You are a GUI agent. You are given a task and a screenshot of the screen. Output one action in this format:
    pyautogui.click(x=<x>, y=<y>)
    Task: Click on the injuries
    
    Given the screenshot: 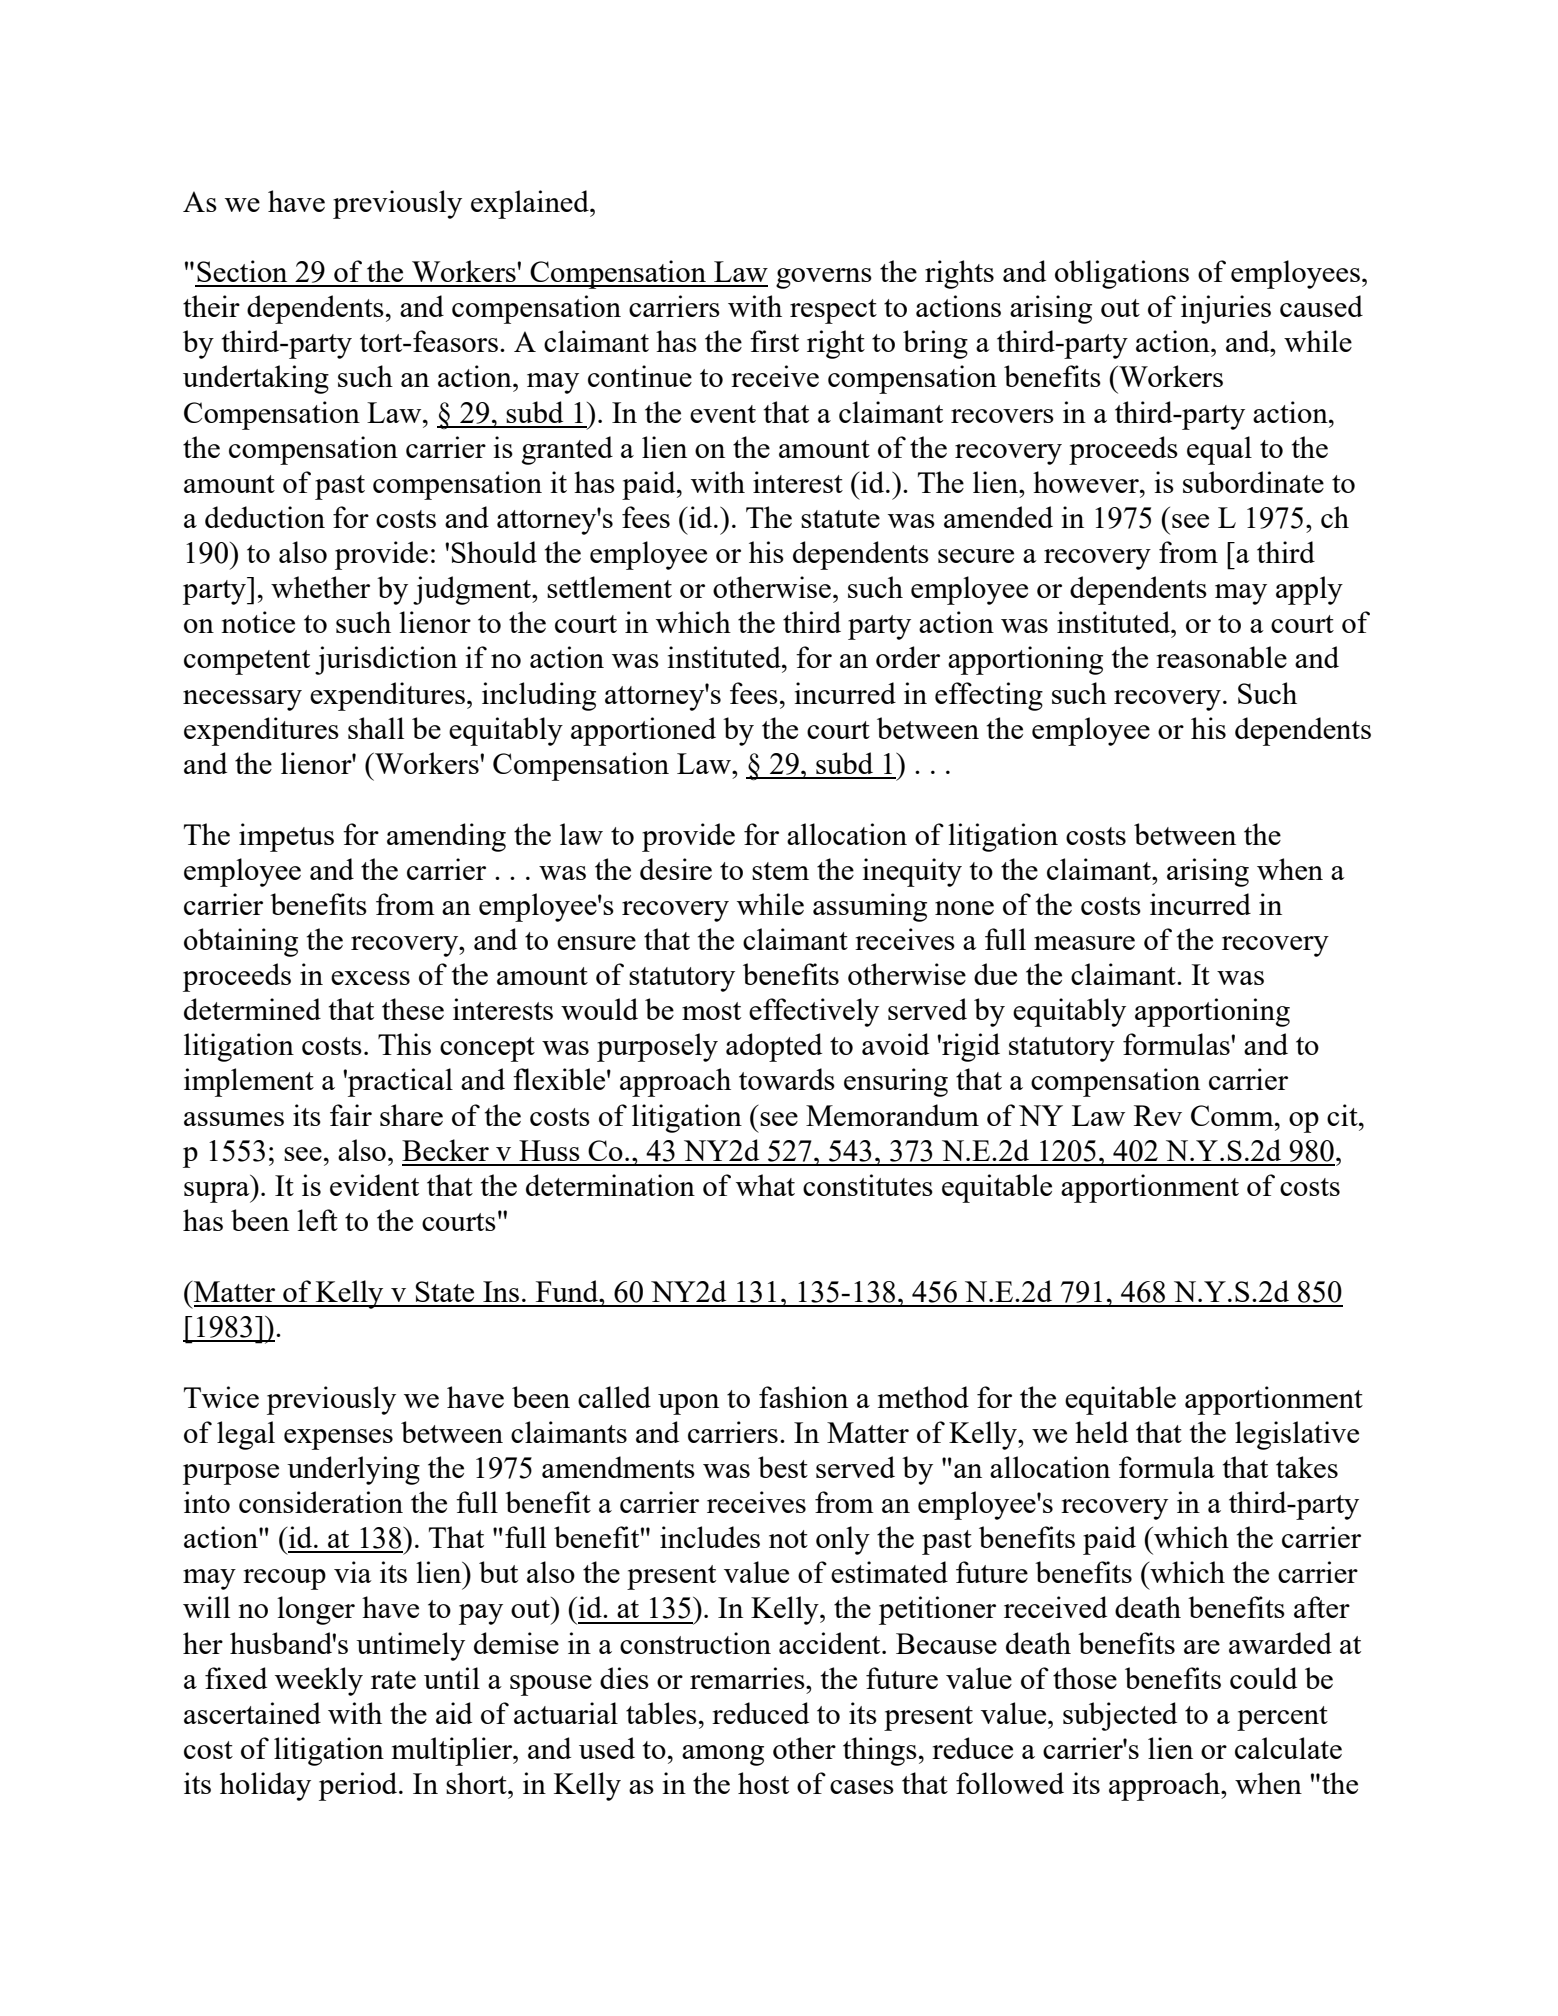 What is the action you would take?
    pyautogui.click(x=1226, y=309)
